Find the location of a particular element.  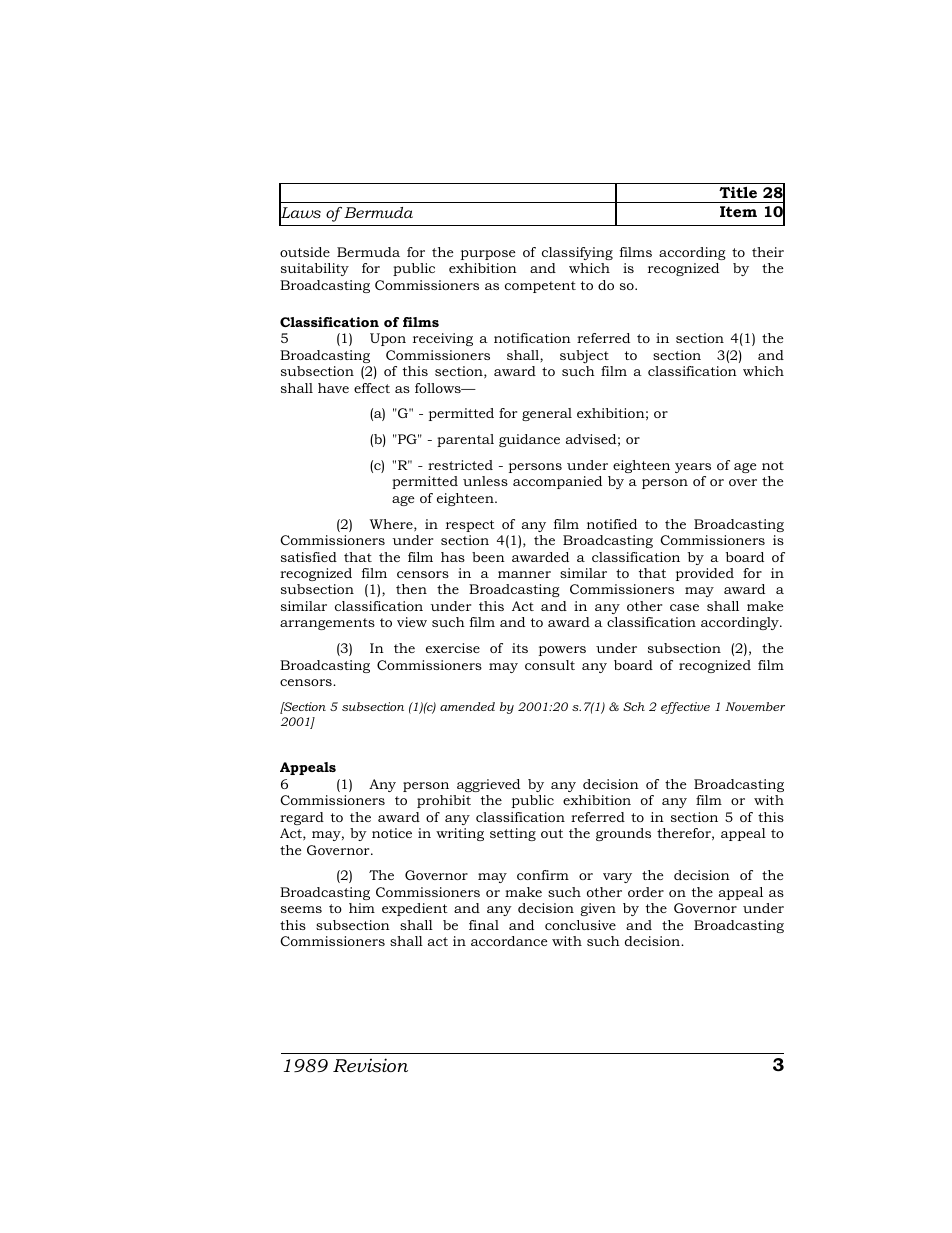

classifying is located at coordinates (577, 253).
